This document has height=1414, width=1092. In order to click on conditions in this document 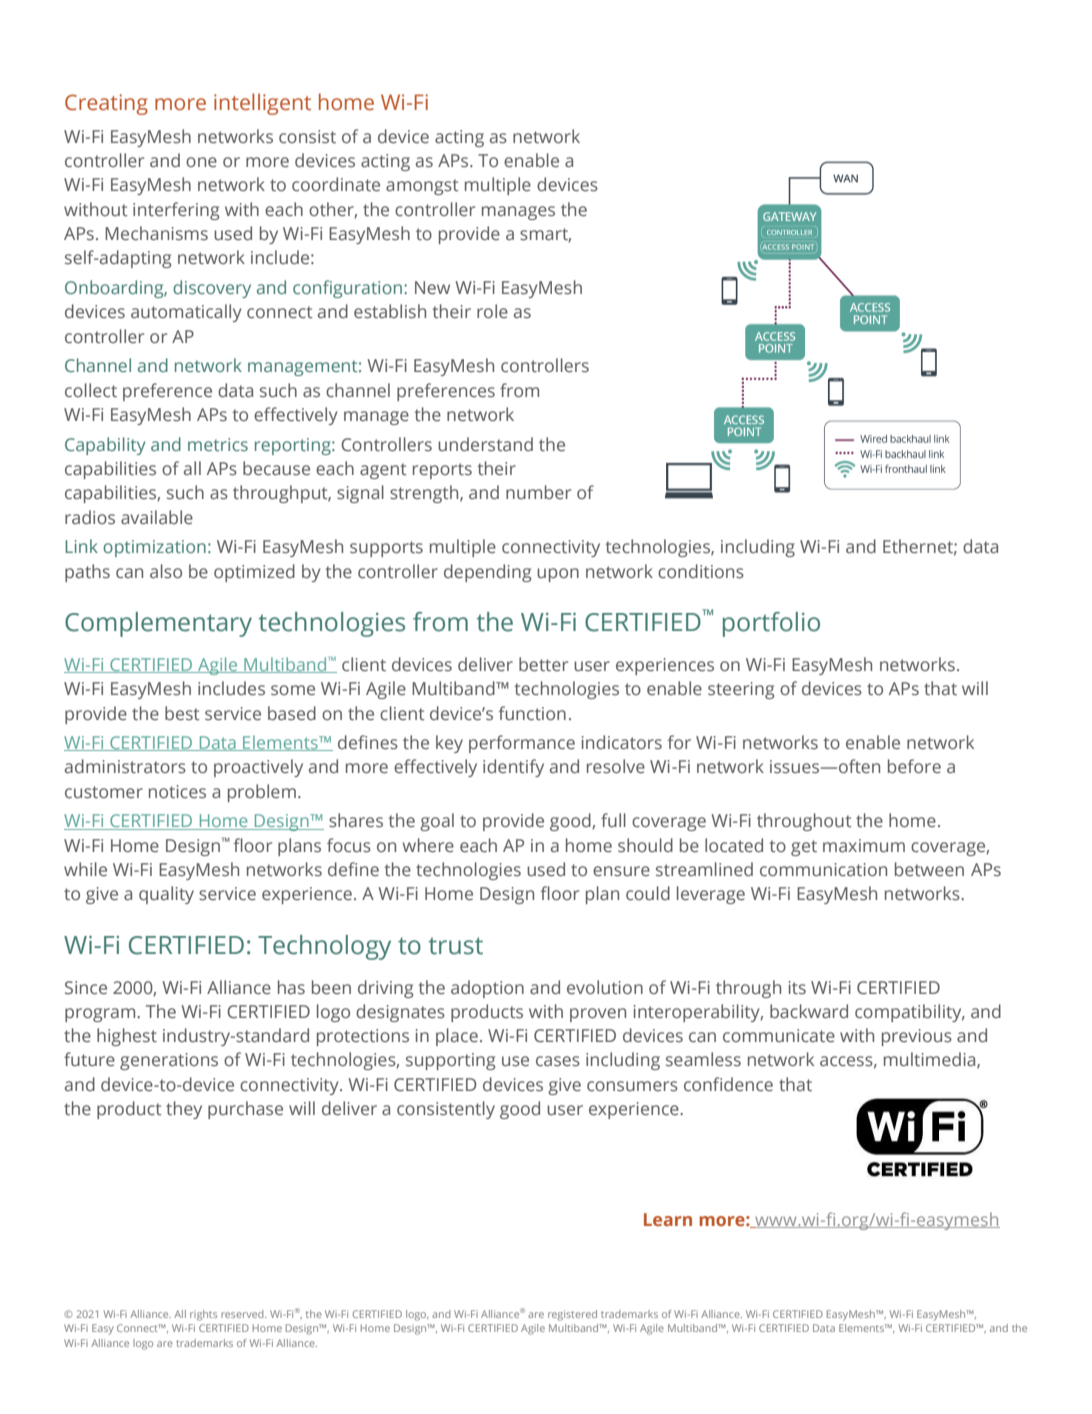, I will do `click(701, 571)`.
